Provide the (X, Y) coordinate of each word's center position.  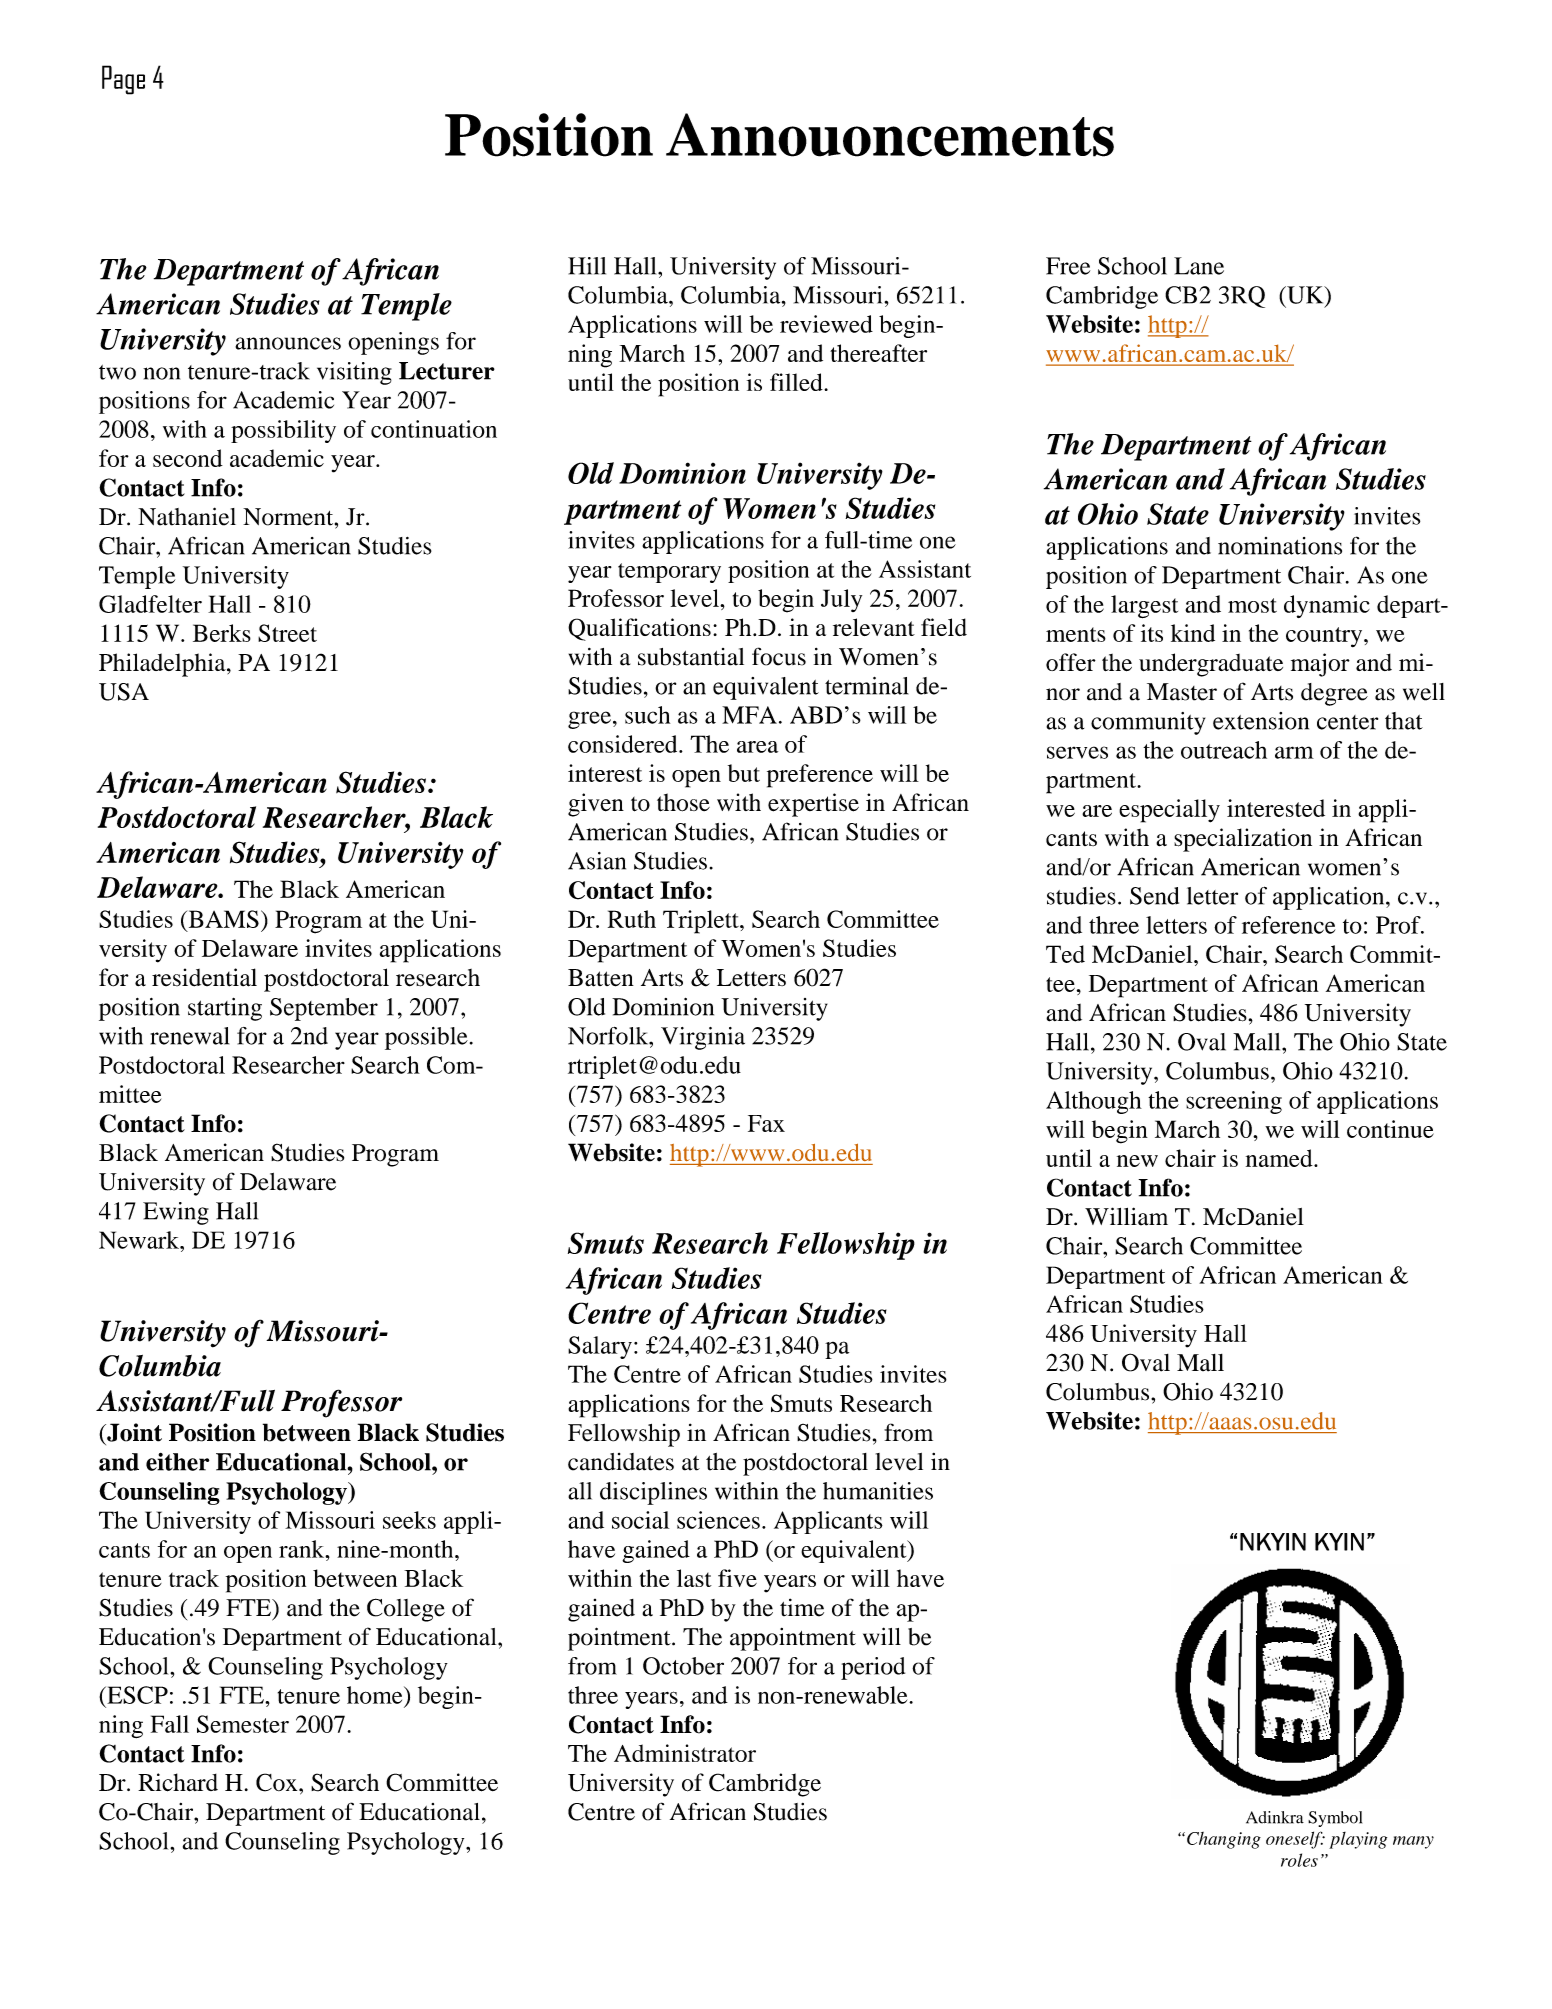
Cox (278, 1782)
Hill (587, 266)
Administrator (685, 1753)
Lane (1199, 266)
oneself (1295, 1840)
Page (123, 80)
